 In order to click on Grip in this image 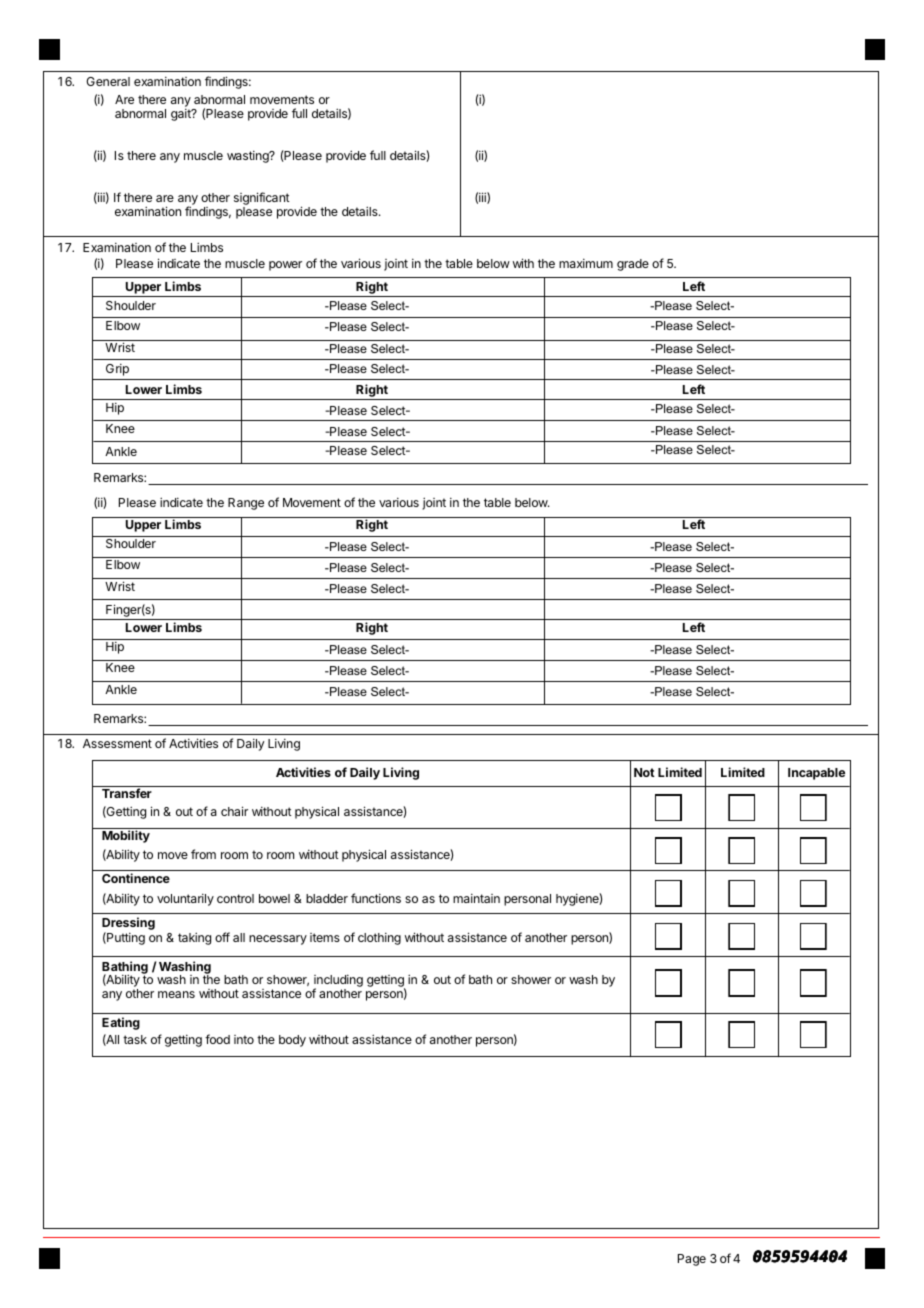, I will do `click(117, 370)`.
